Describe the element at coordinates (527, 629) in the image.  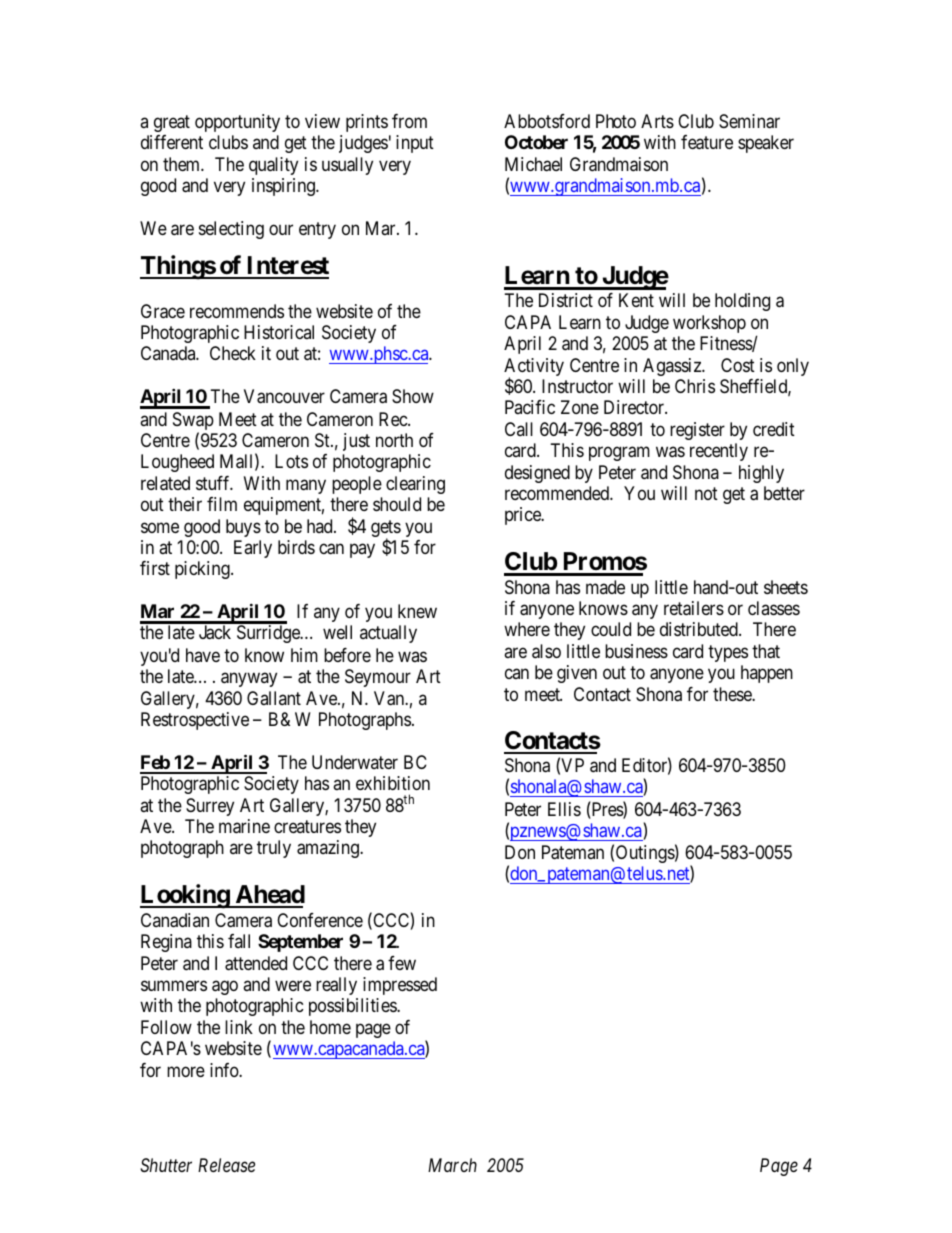
I see `where` at that location.
